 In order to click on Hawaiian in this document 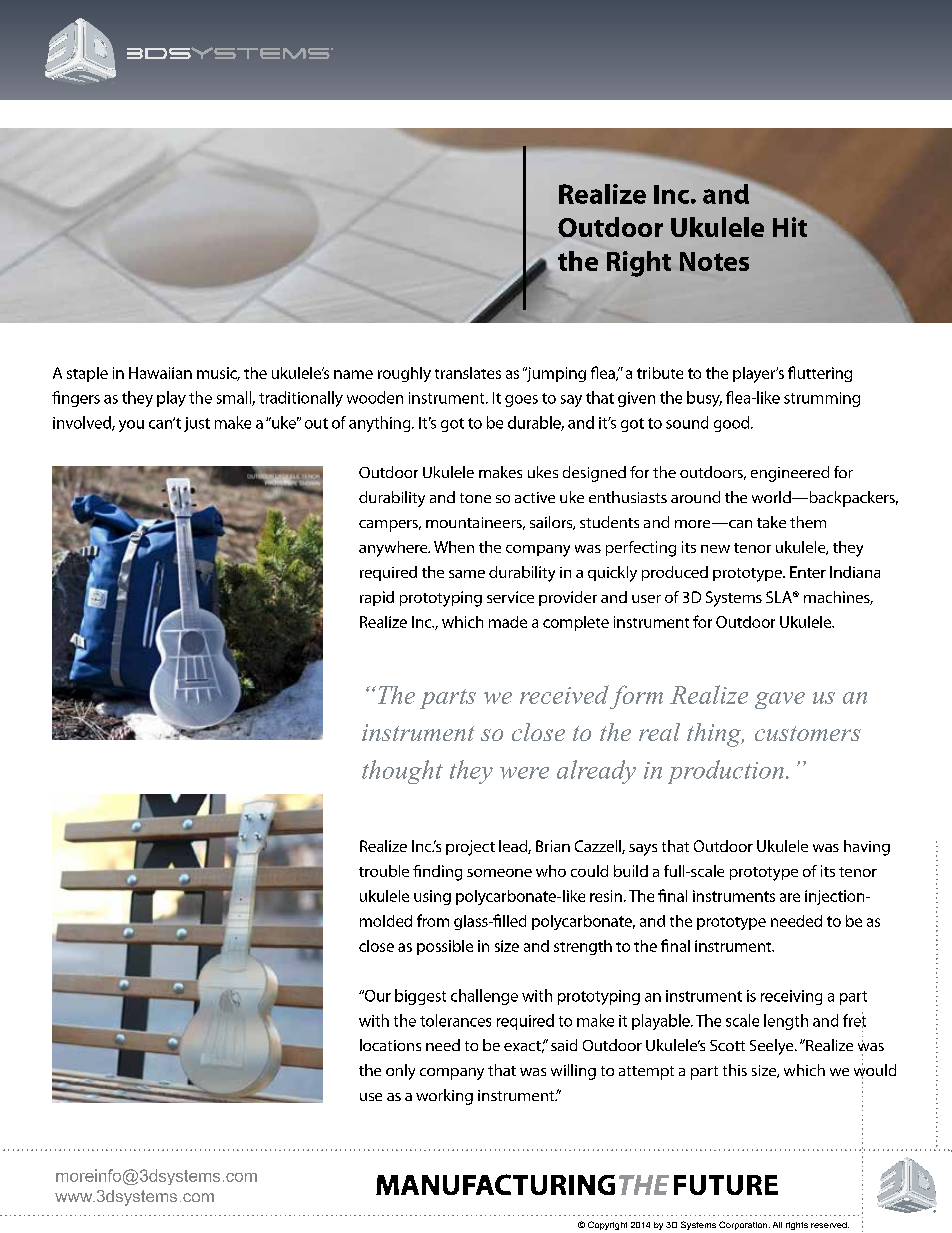, I will do `click(160, 373)`.
